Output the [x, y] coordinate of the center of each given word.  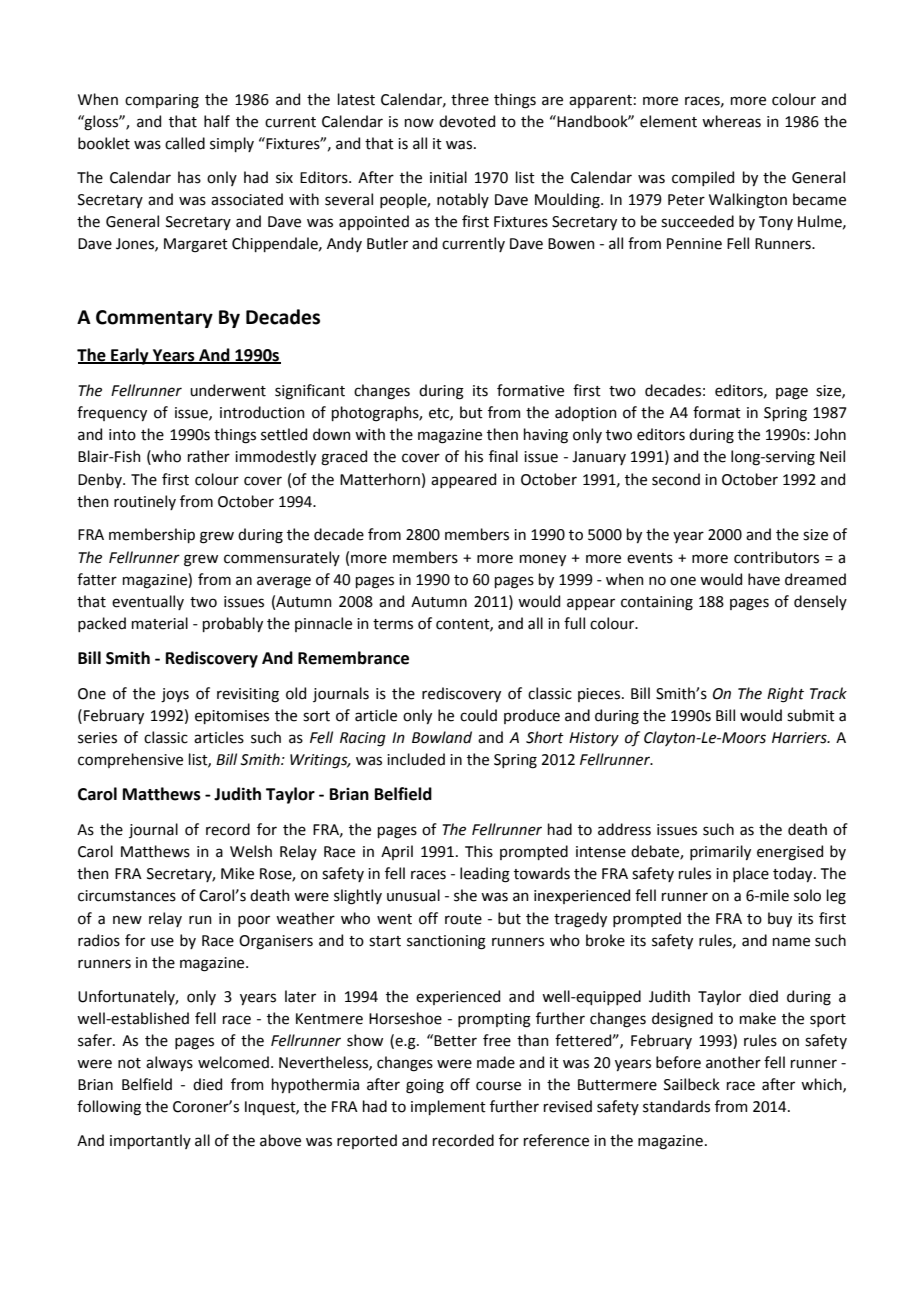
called [185, 143]
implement [448, 1107]
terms [393, 624]
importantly [150, 1141]
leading [485, 875]
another [733, 1062]
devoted [467, 121]
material [160, 623]
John [830, 434]
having [546, 436]
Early [130, 356]
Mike [237, 873]
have [764, 579]
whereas [731, 121]
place [751, 874]
